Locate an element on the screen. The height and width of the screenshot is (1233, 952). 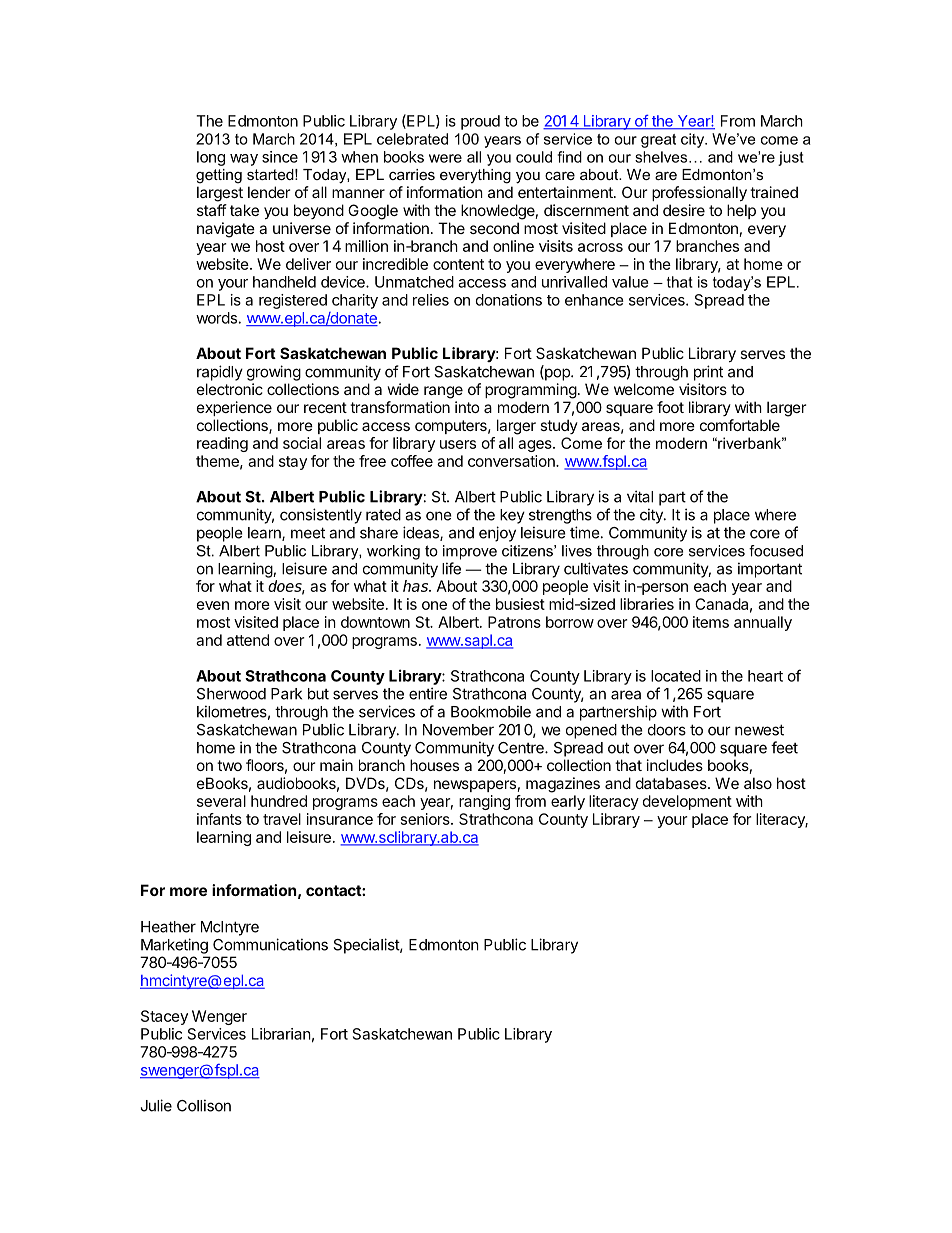
even is located at coordinates (213, 605).
